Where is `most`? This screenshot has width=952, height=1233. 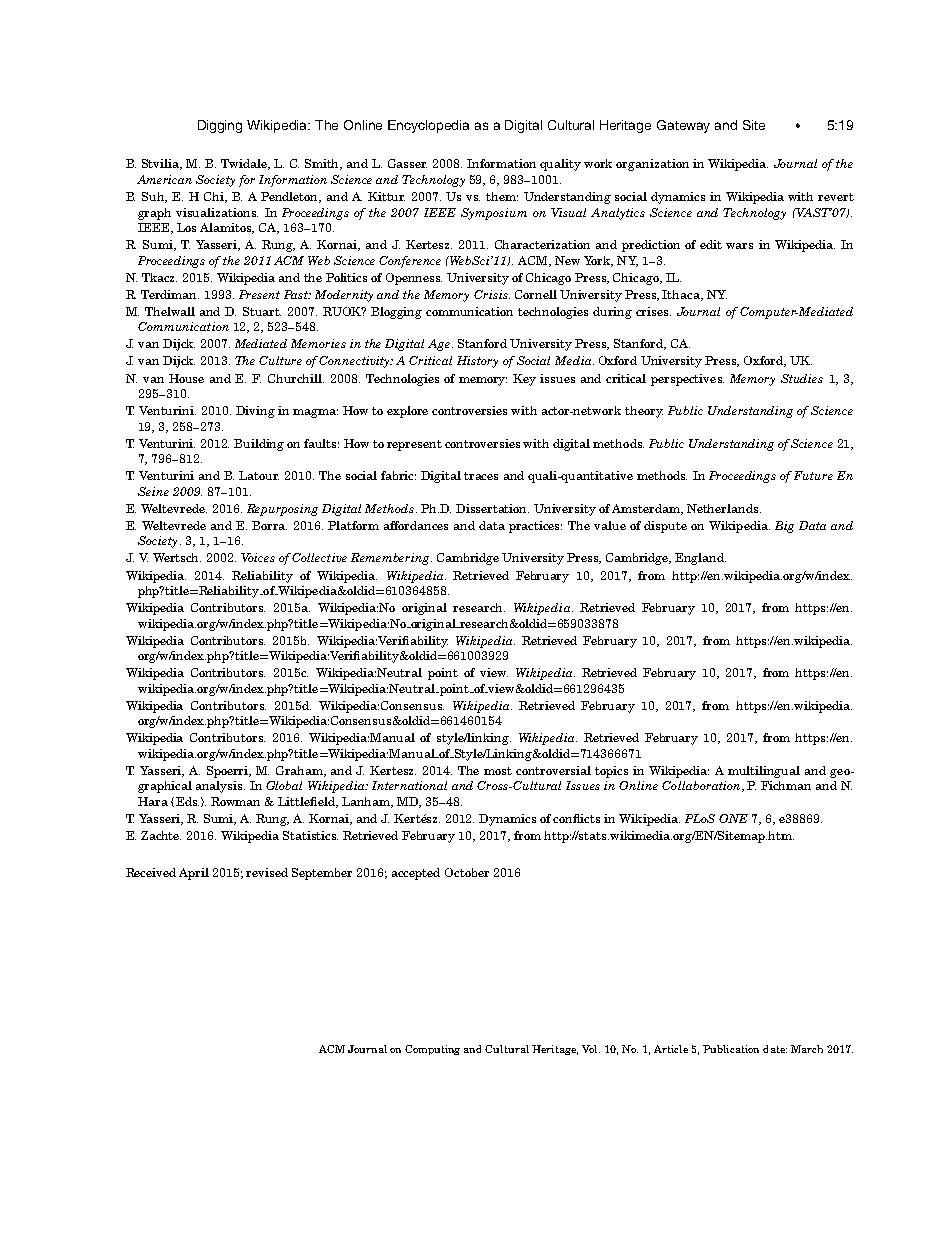
most is located at coordinates (498, 771).
